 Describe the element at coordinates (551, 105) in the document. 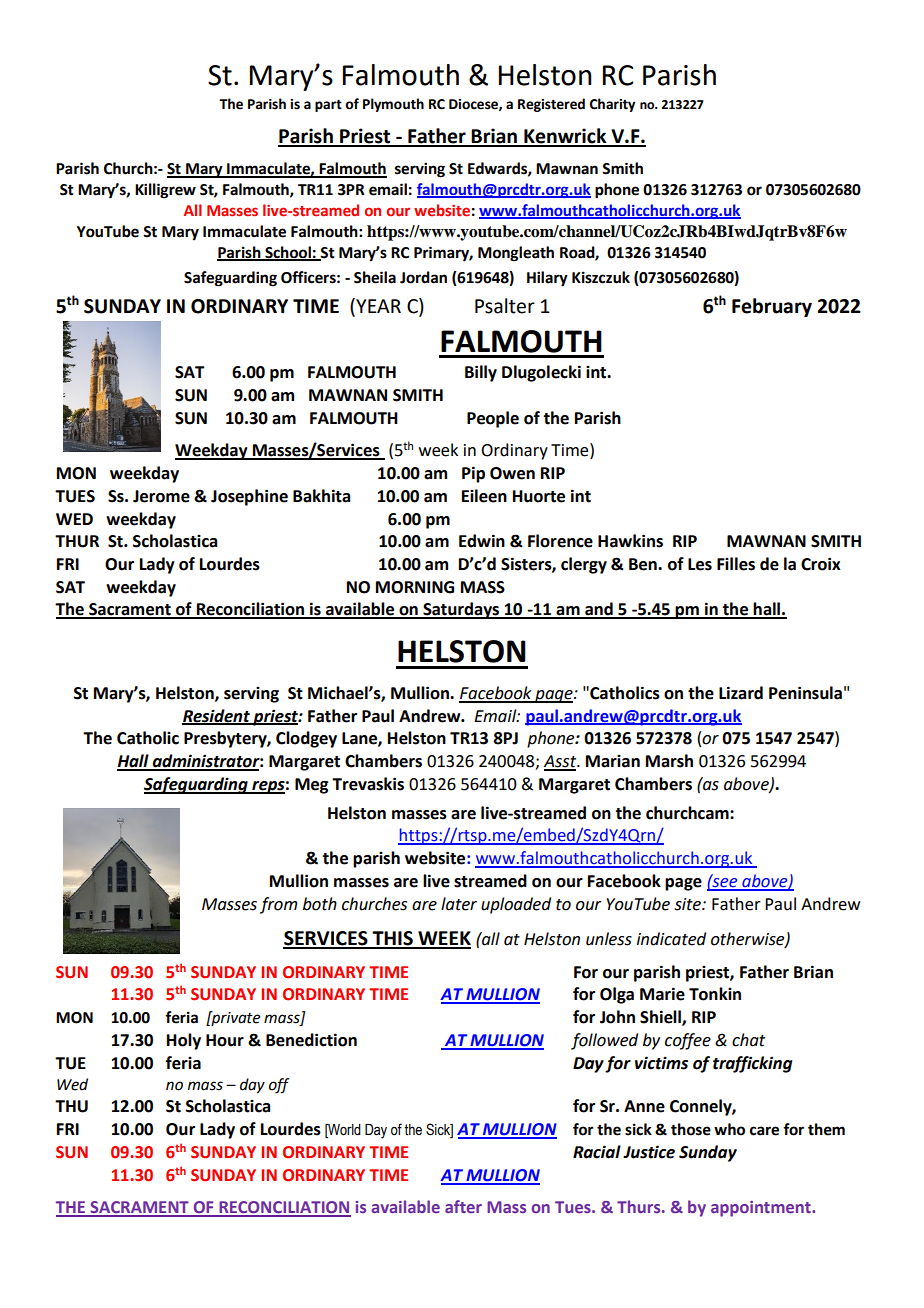

I see `Registered` at that location.
